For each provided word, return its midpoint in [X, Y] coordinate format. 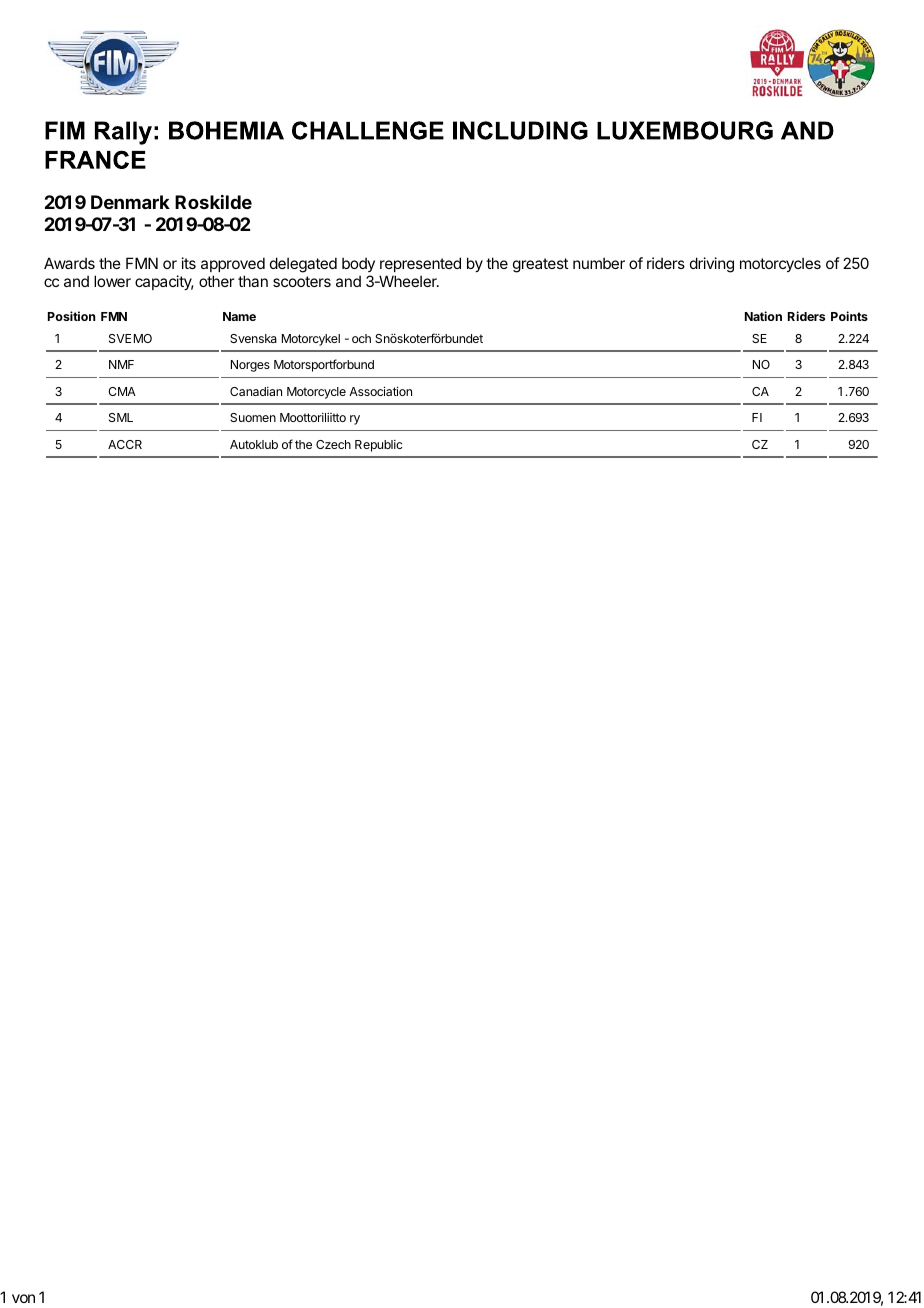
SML [121, 417]
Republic [378, 446]
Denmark [130, 202]
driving [712, 265]
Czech [333, 444]
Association [380, 391]
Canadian [256, 391]
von [23, 1298]
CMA [122, 391]
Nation [763, 316]
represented [420, 266]
